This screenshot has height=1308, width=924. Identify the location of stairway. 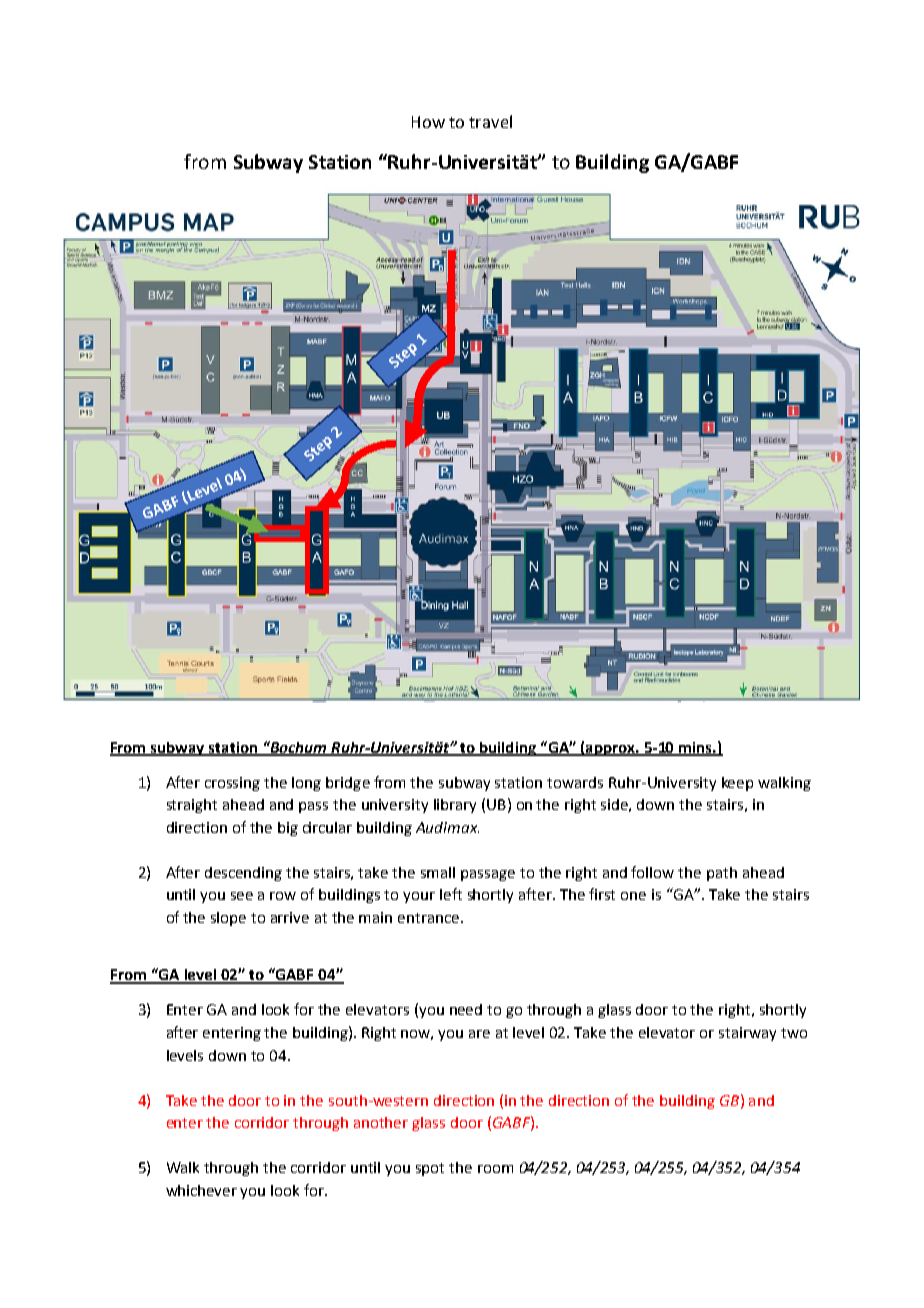
(747, 1034).
